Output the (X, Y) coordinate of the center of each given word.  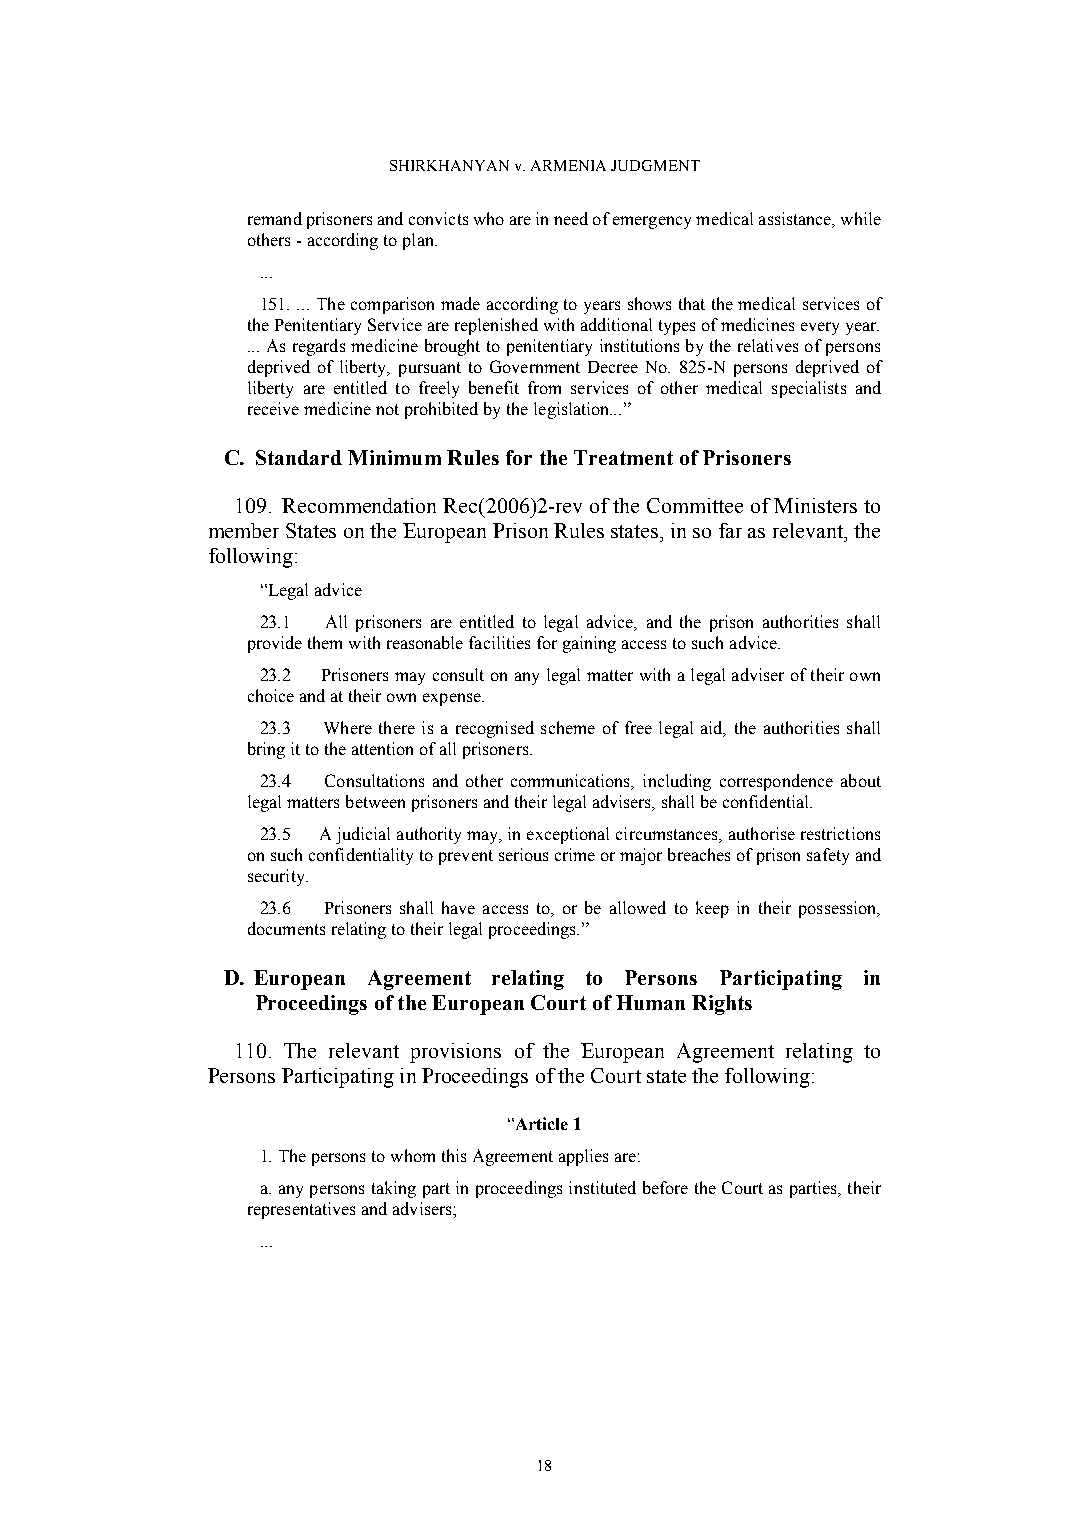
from (544, 387)
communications (572, 782)
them (325, 642)
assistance (796, 220)
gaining (589, 644)
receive (273, 408)
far (730, 530)
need (571, 218)
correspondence (776, 782)
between (375, 801)
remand (275, 218)
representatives (301, 1210)
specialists (809, 389)
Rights (722, 1005)
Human (650, 1002)
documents (286, 928)
